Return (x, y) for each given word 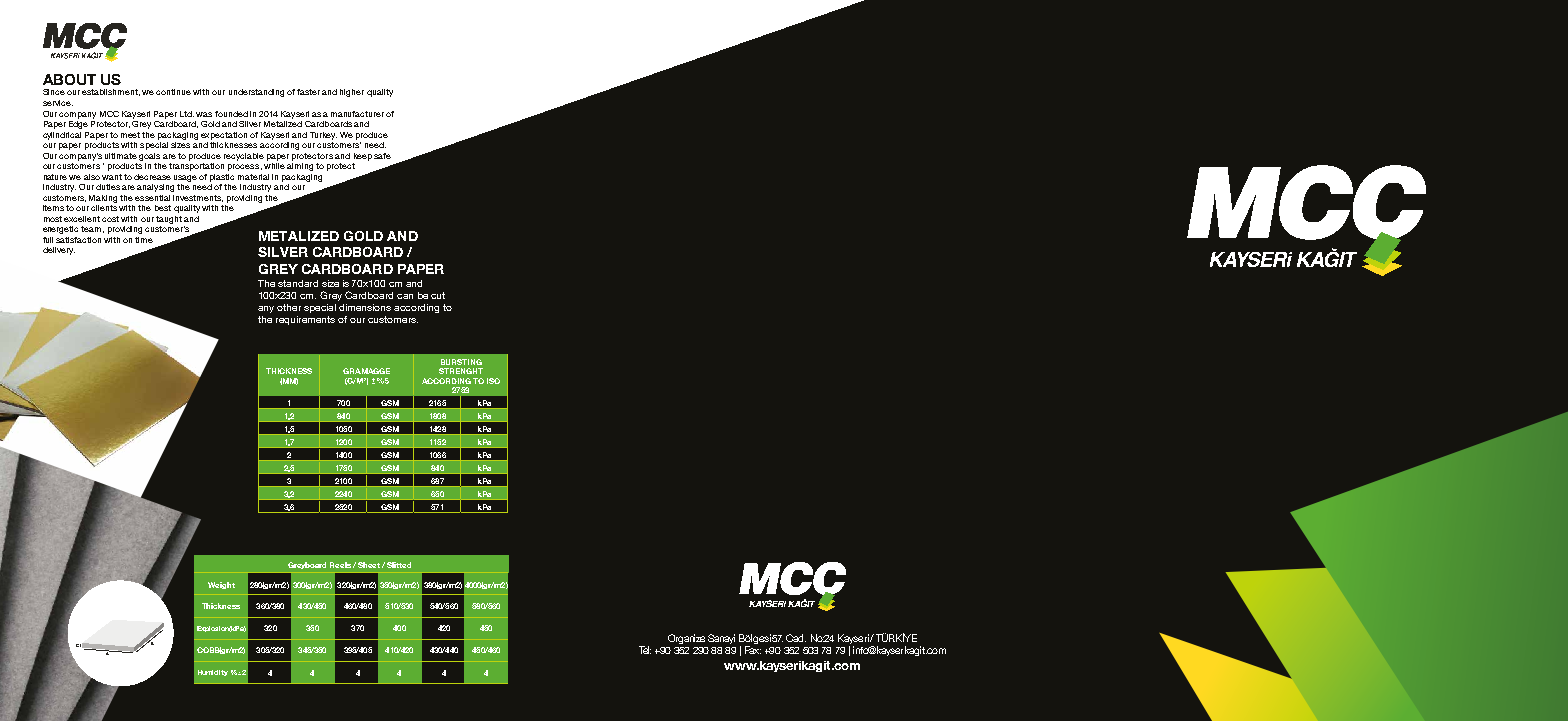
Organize (686, 639)
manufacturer (357, 114)
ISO (493, 381)
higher (352, 93)
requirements (305, 320)
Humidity (213, 673)
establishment (111, 92)
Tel (645, 650)
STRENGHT (461, 371)
